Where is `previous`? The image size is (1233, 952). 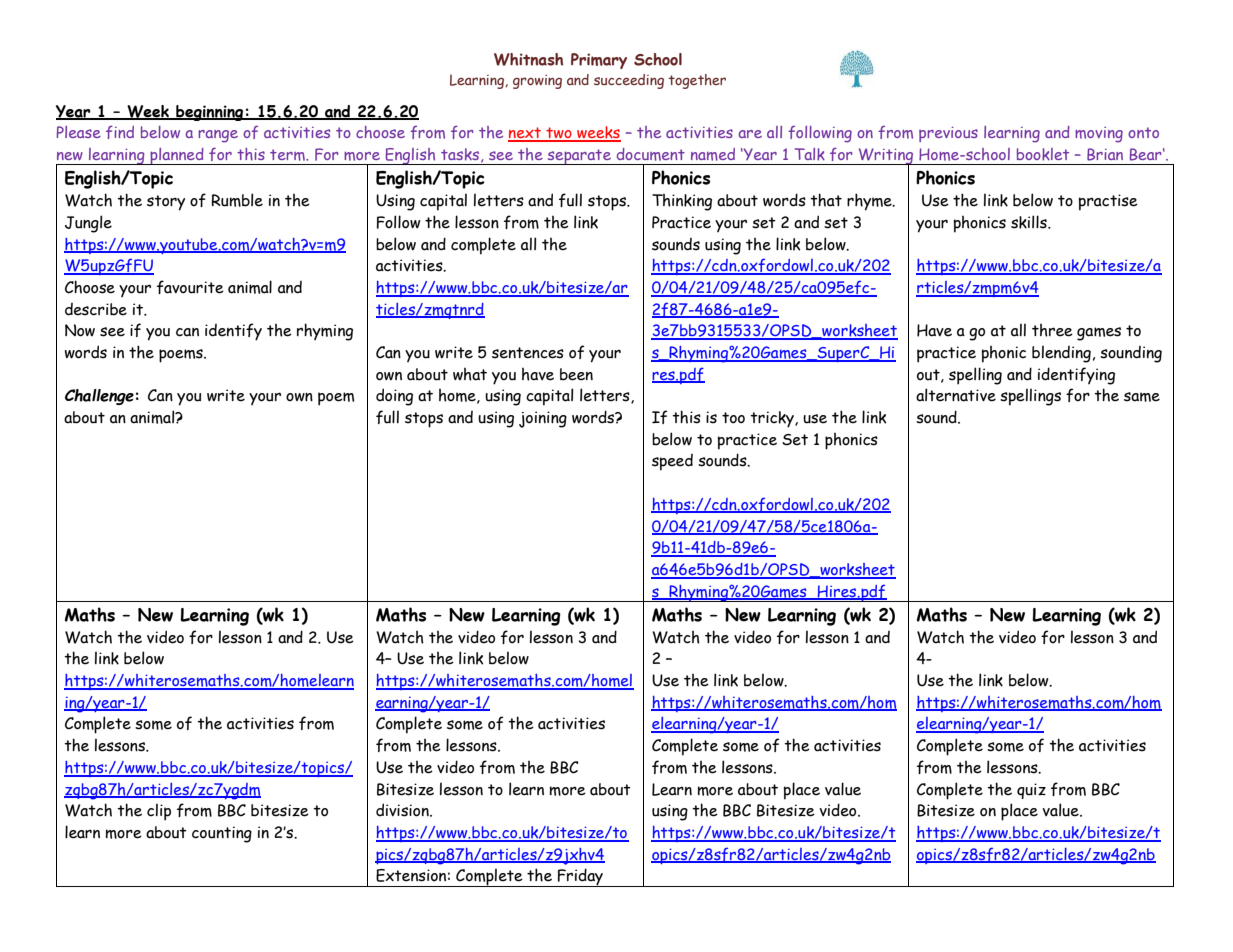
previous is located at coordinates (948, 134).
